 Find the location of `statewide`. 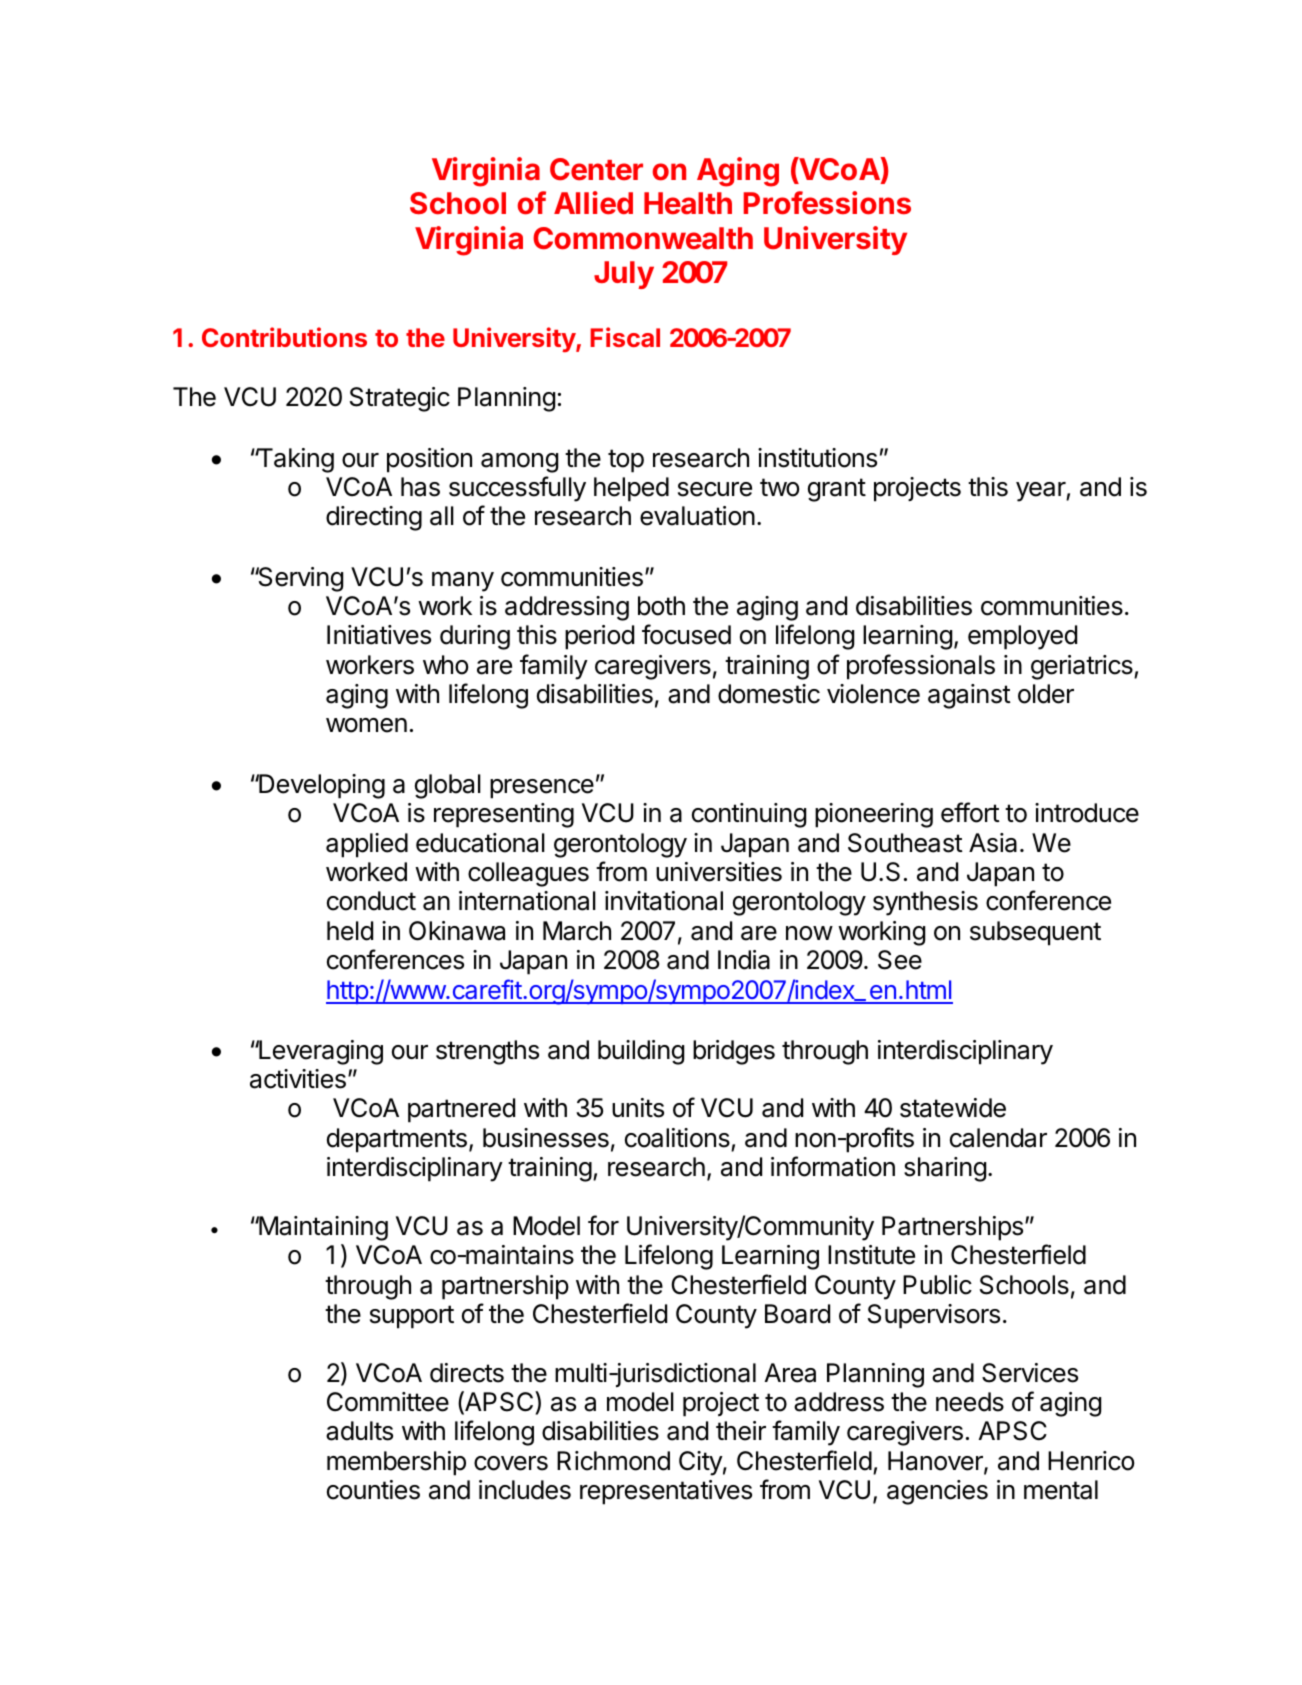

statewide is located at coordinates (953, 1108).
